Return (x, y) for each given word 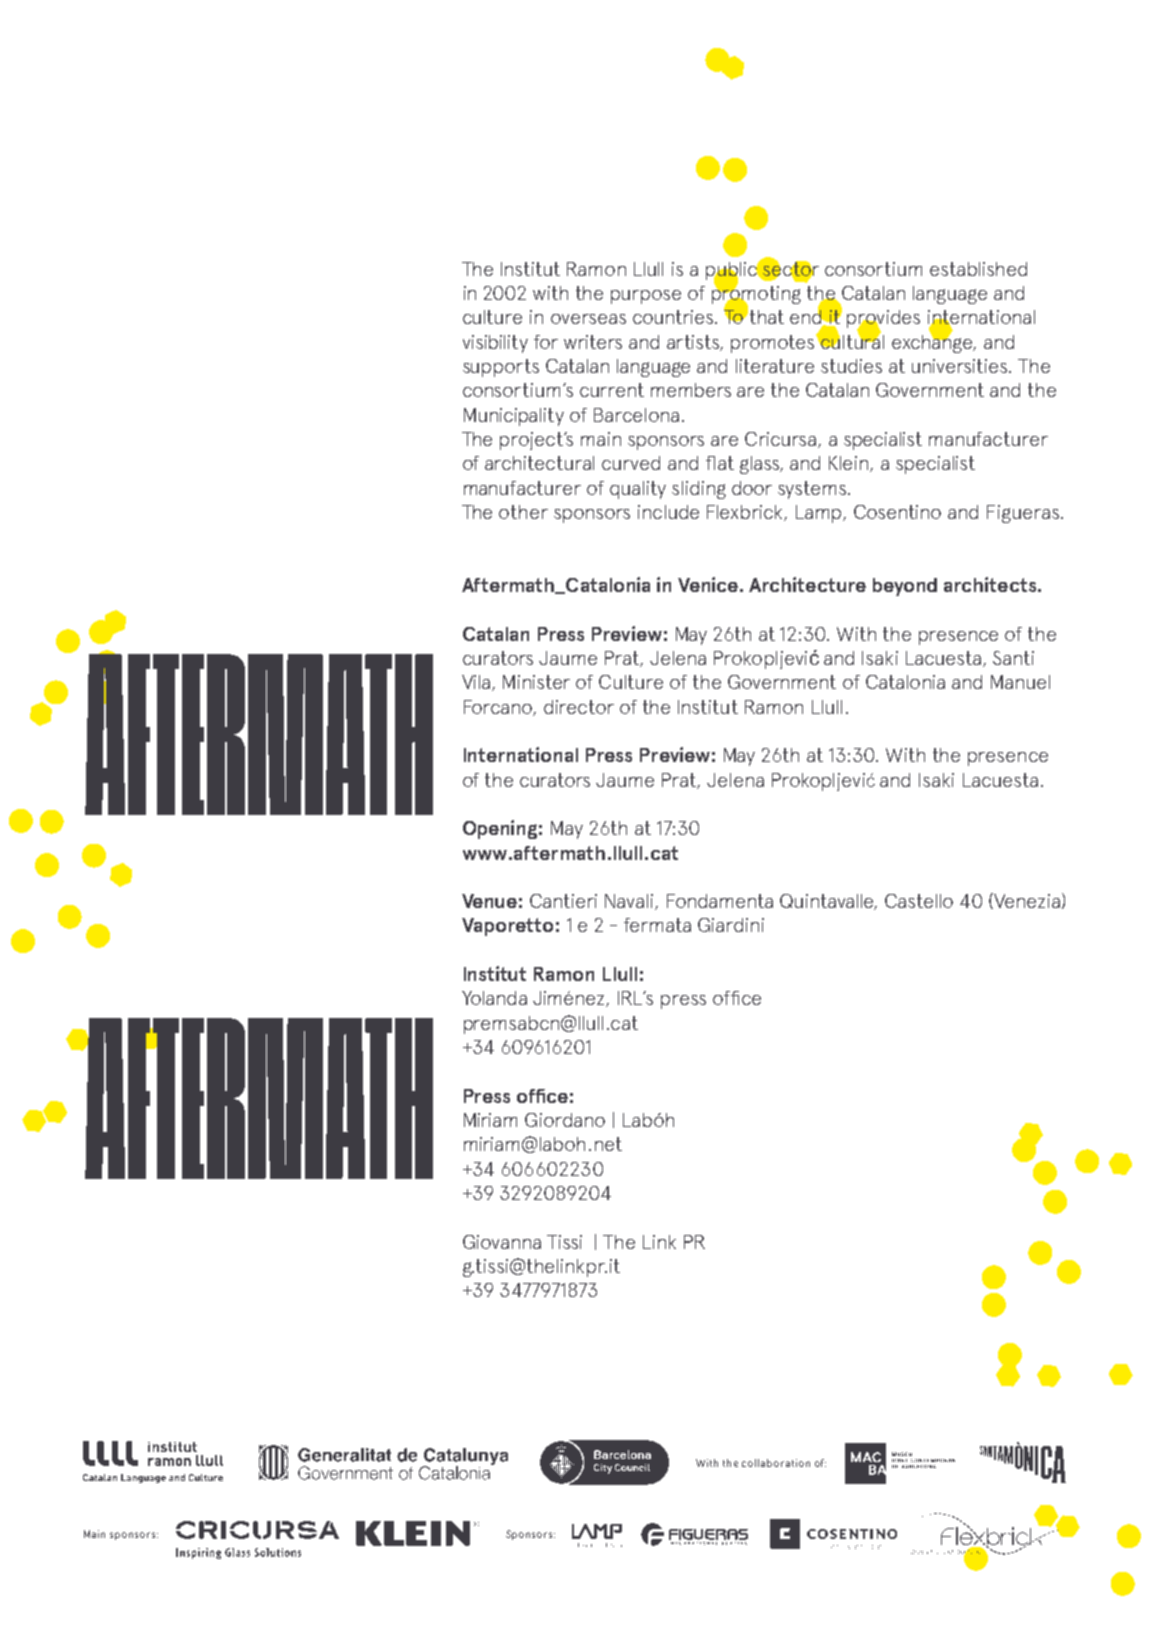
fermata (657, 925)
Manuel (1020, 682)
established (978, 269)
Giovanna (502, 1242)
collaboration (776, 1463)
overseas (588, 319)
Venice (709, 584)
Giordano (565, 1120)
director (579, 707)
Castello (919, 901)
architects (991, 584)
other (523, 512)
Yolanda (494, 998)
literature (775, 366)
